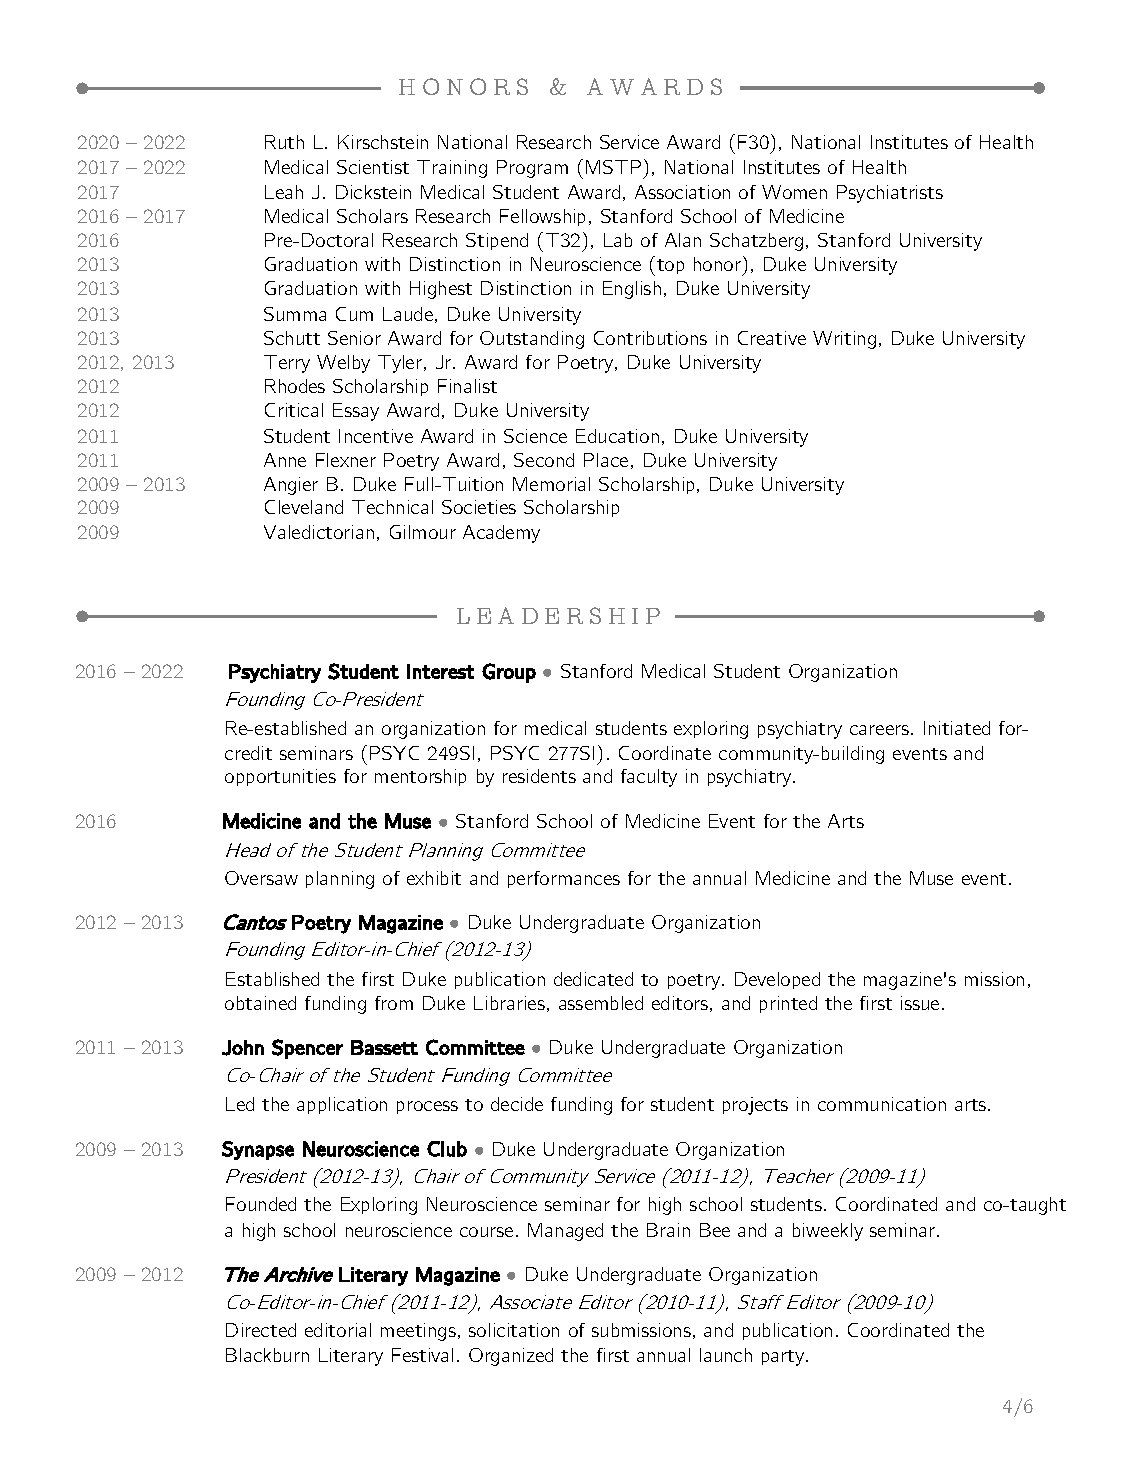  I want to click on MSTP, so click(613, 167).
